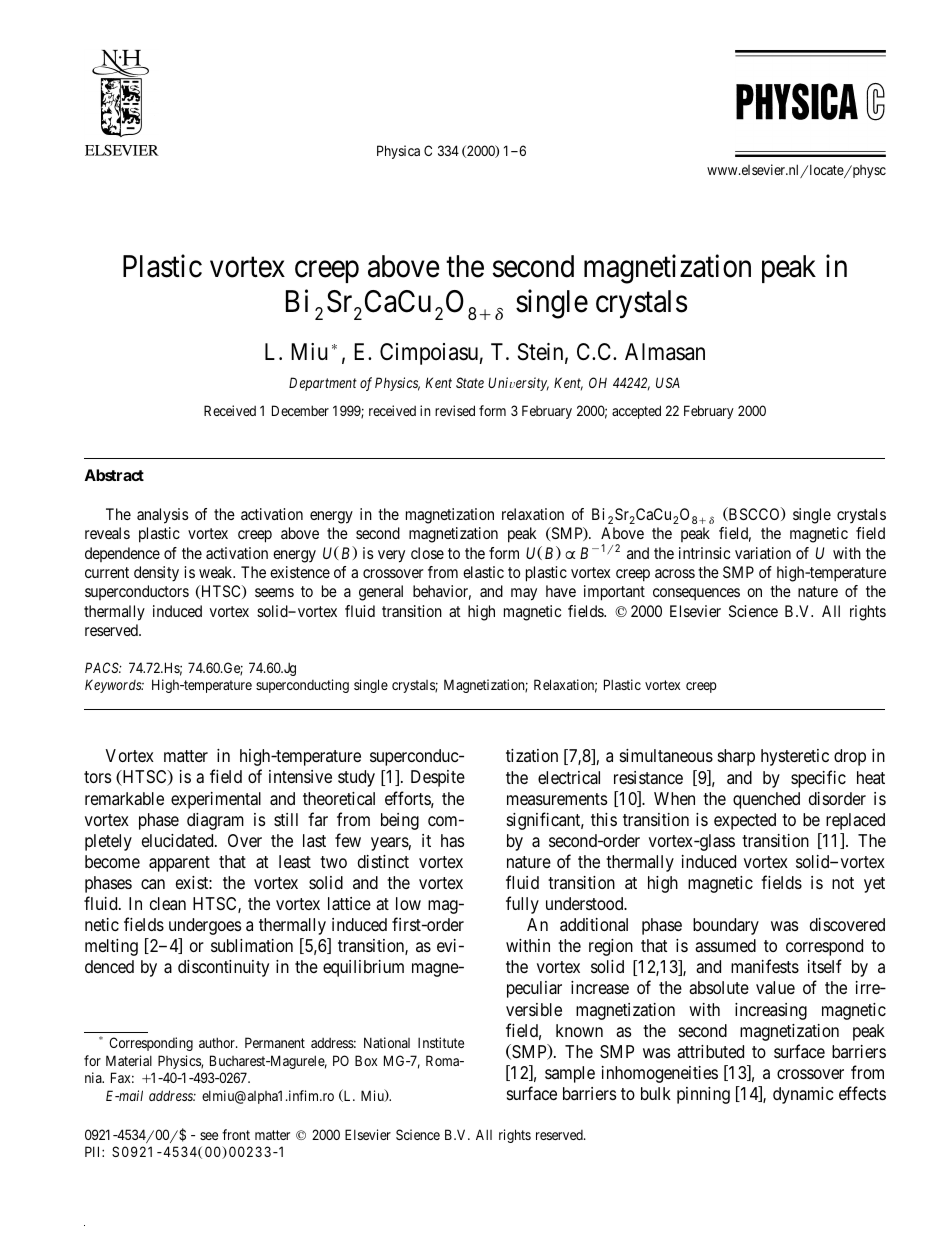 This document has width=952, height=1256. What do you see at coordinates (300, 410) in the document?
I see `December` at bounding box center [300, 410].
